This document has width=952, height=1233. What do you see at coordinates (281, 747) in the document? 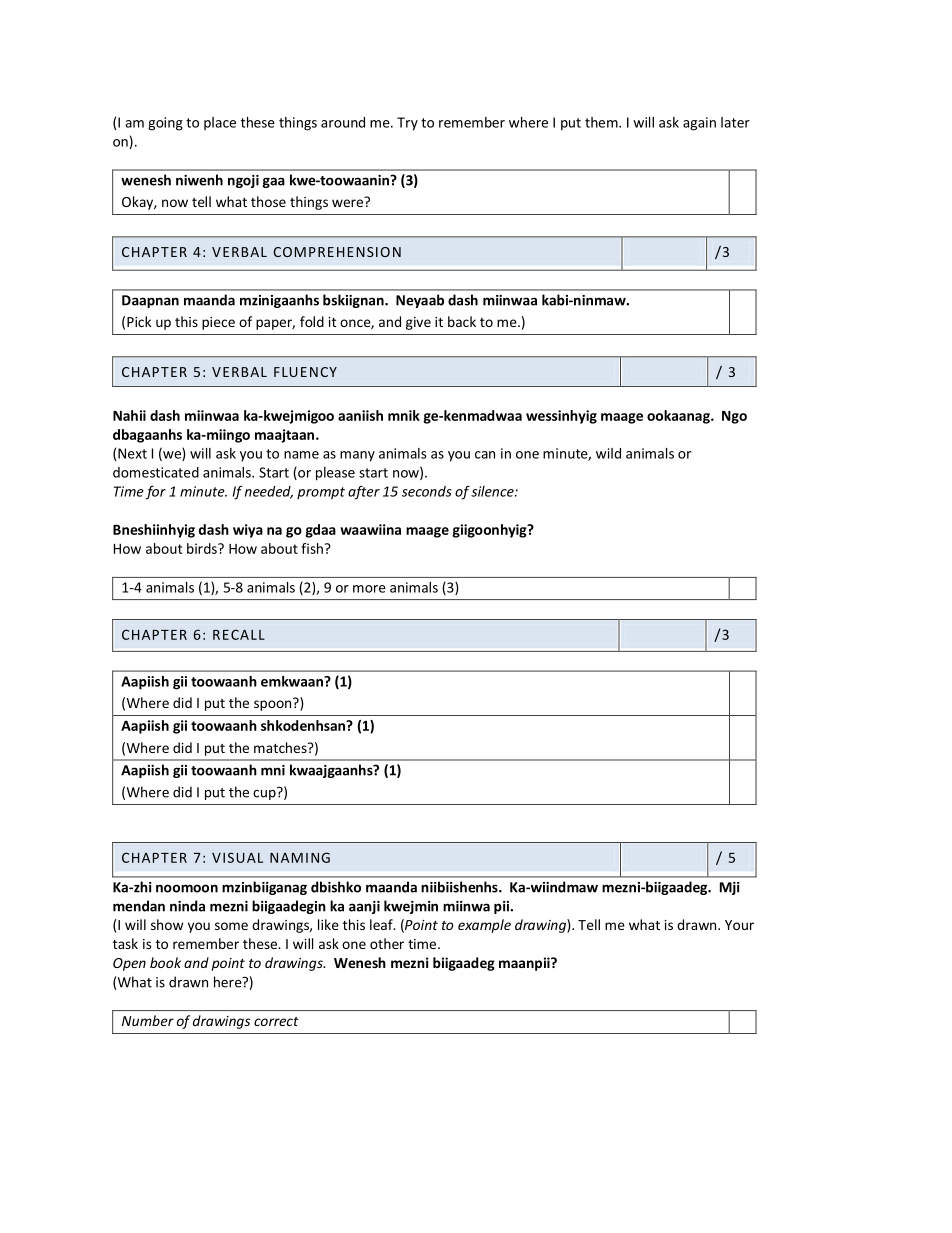
I see `matches` at bounding box center [281, 747].
